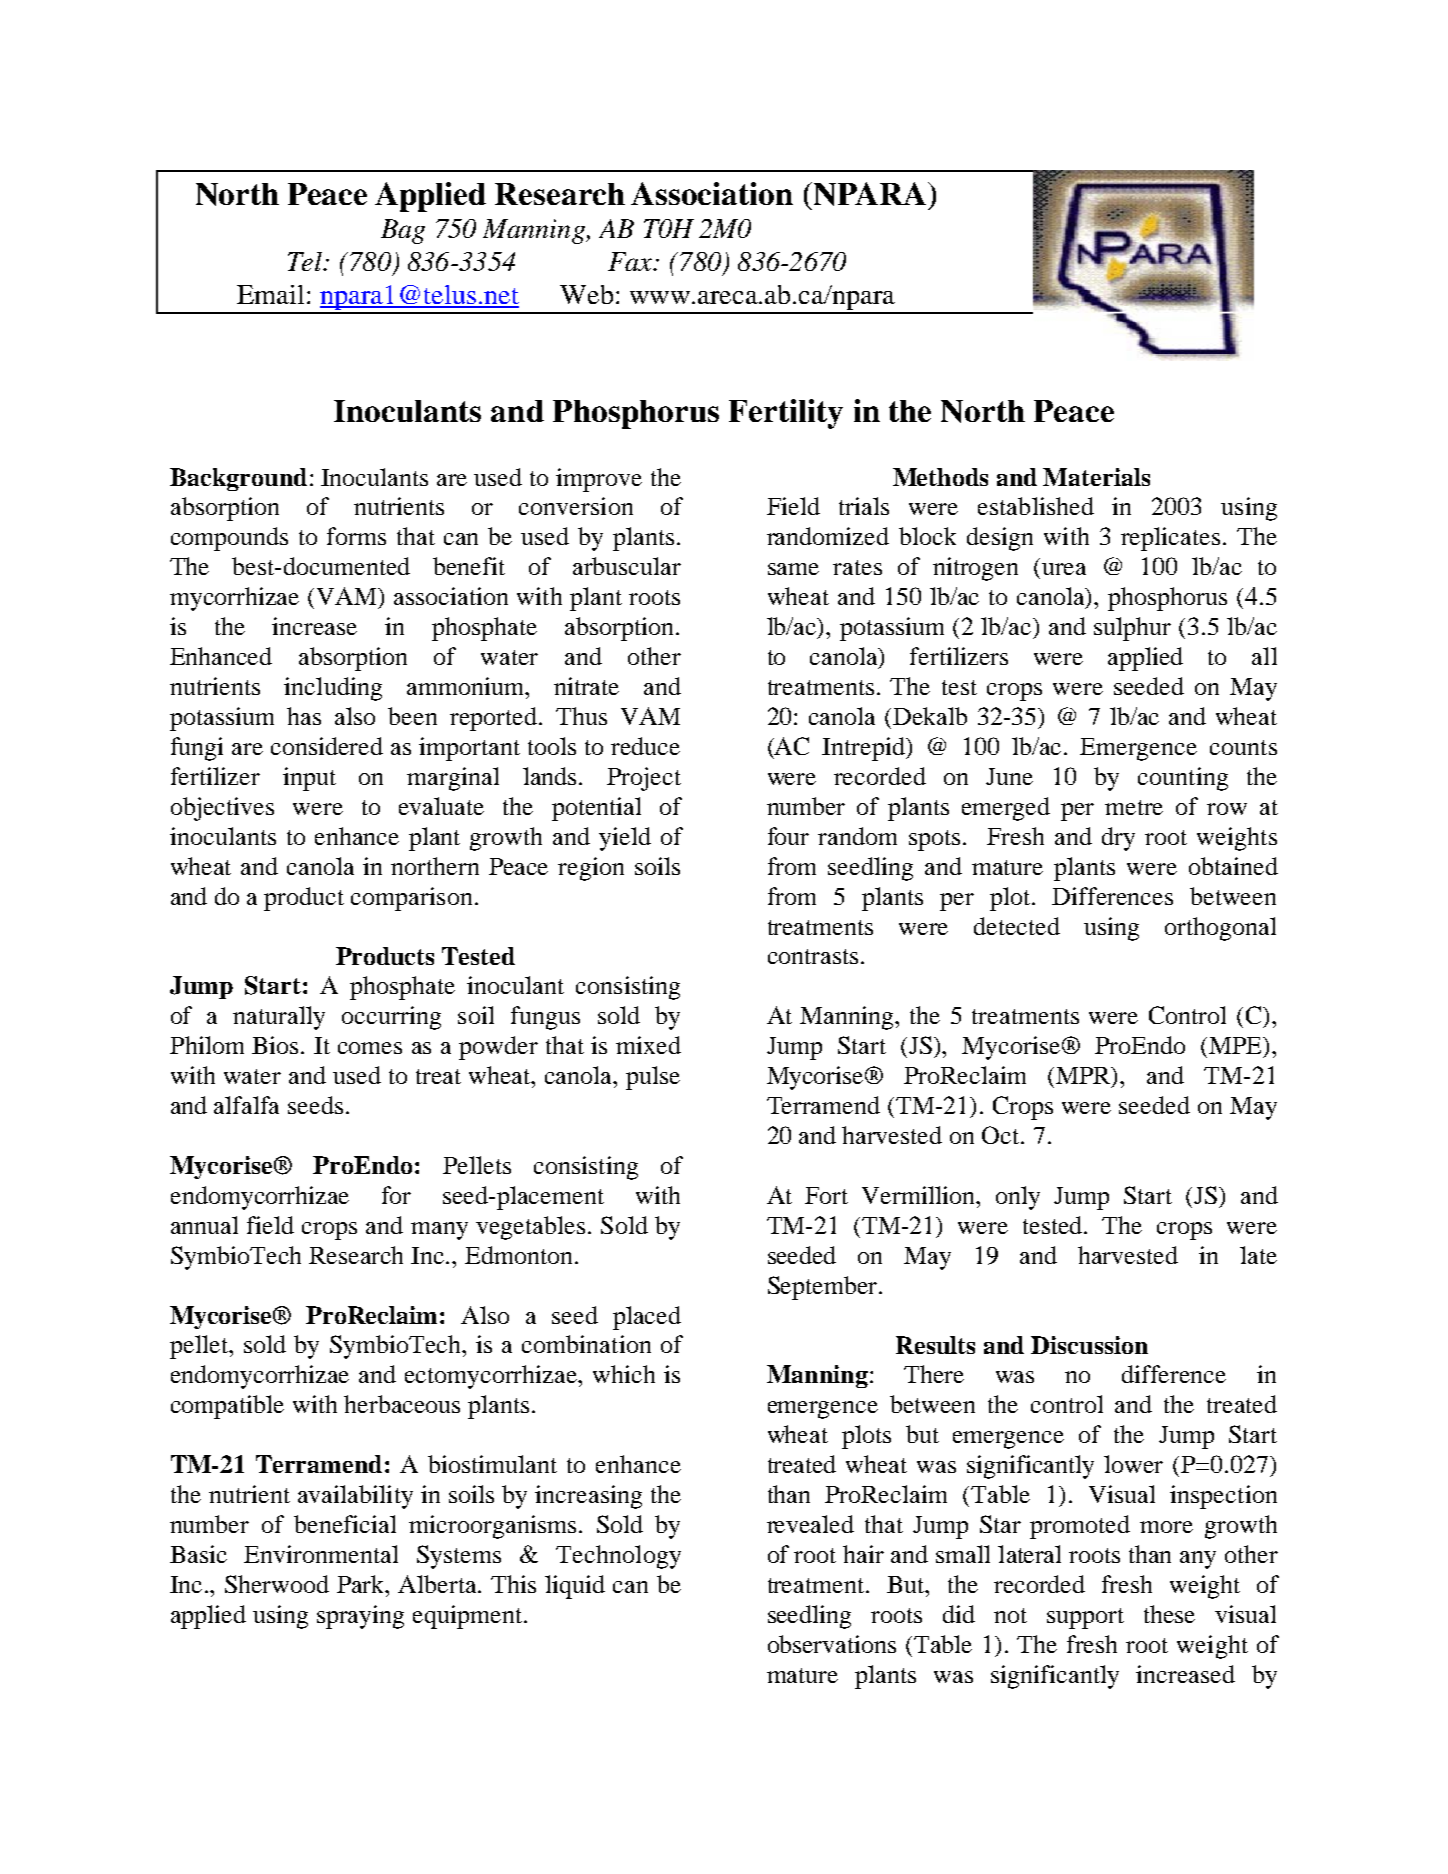 This document has height=1874, width=1448. What do you see at coordinates (1096, 477) in the document?
I see `Materials` at bounding box center [1096, 477].
